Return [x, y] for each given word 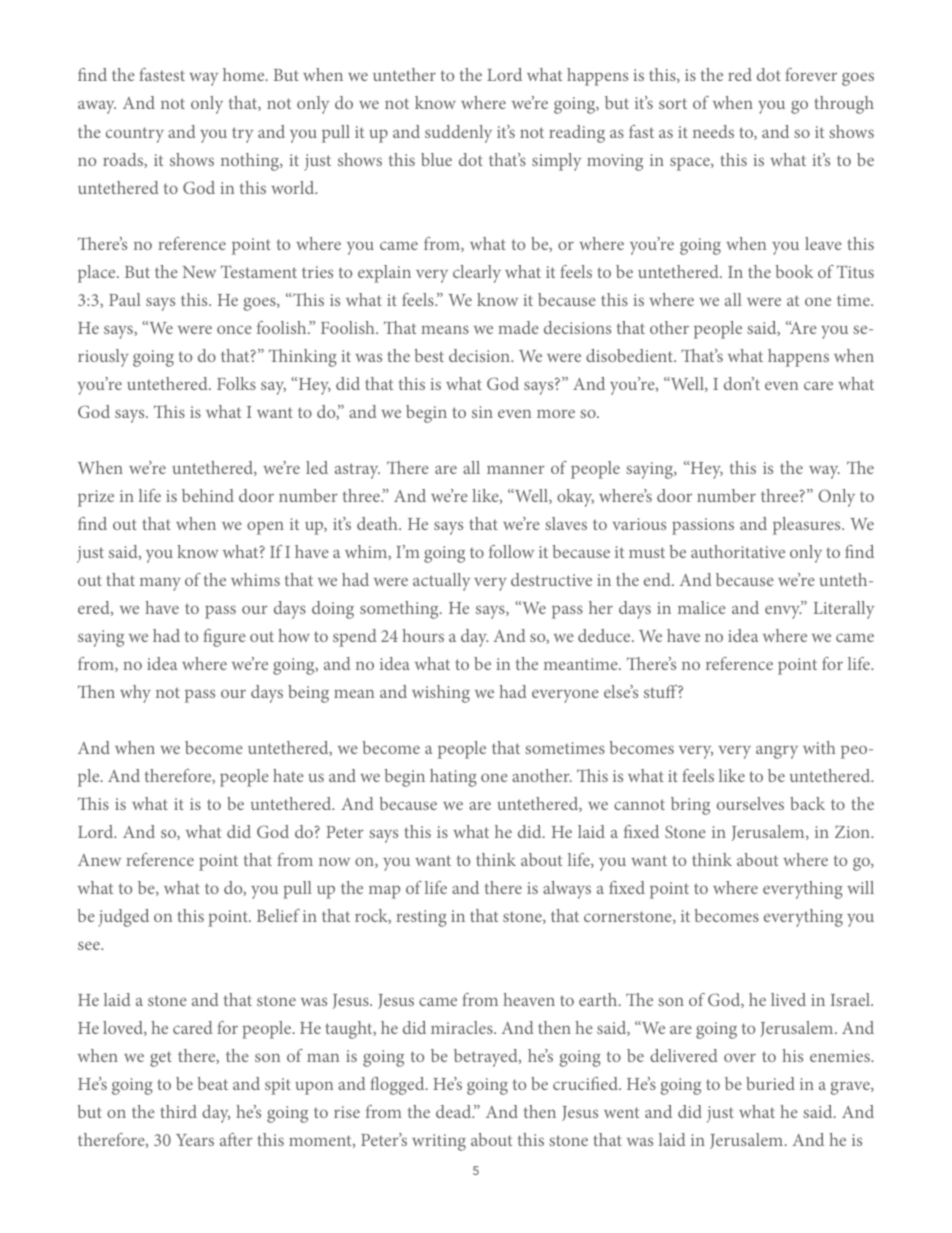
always [567, 890]
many [160, 584]
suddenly [458, 134]
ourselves [750, 803]
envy [784, 611]
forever [811, 74]
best [429, 355]
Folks [236, 383]
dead [455, 1111]
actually [441, 582]
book [794, 271]
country [135, 135]
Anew [99, 860]
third [178, 1111]
